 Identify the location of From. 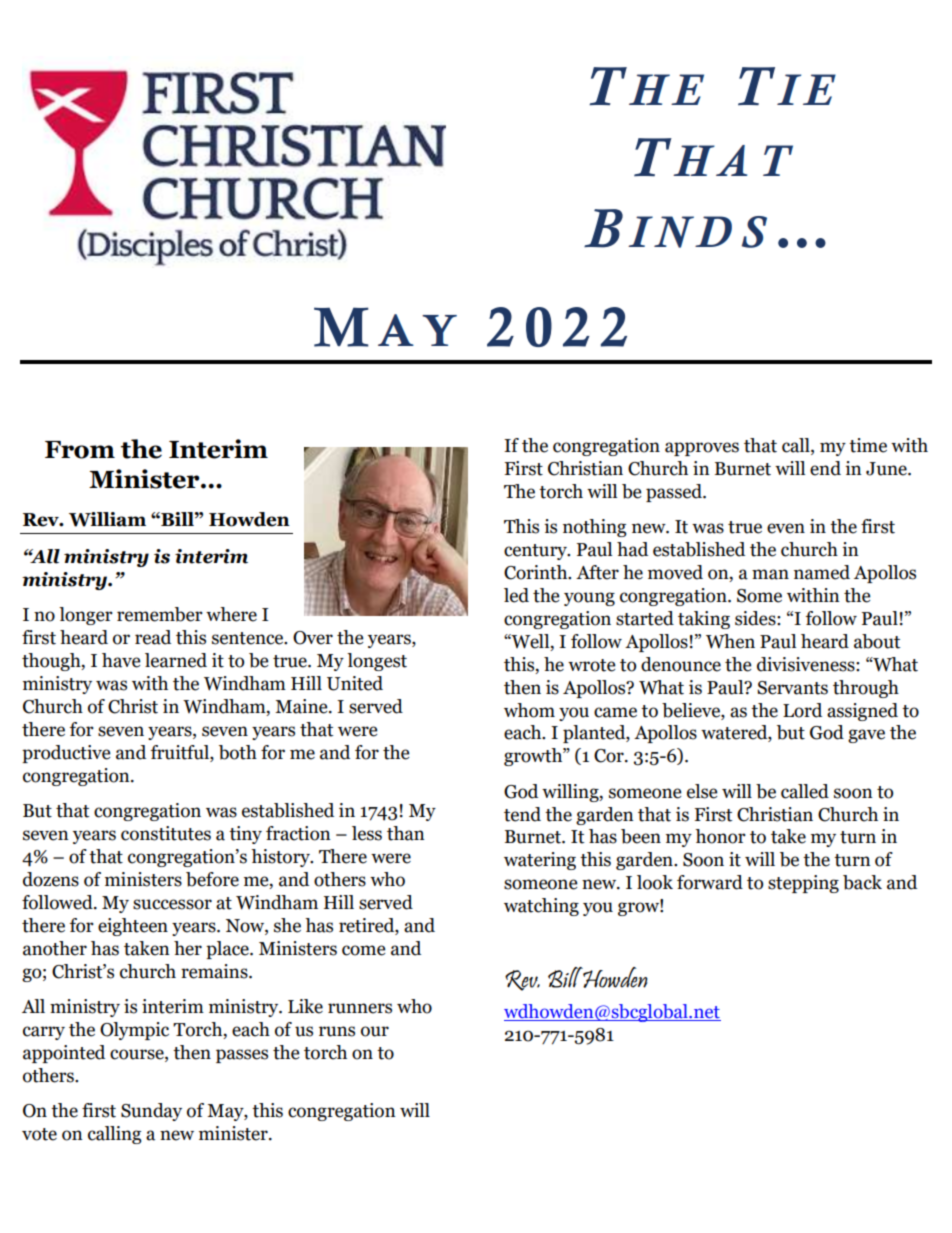
(80, 450).
